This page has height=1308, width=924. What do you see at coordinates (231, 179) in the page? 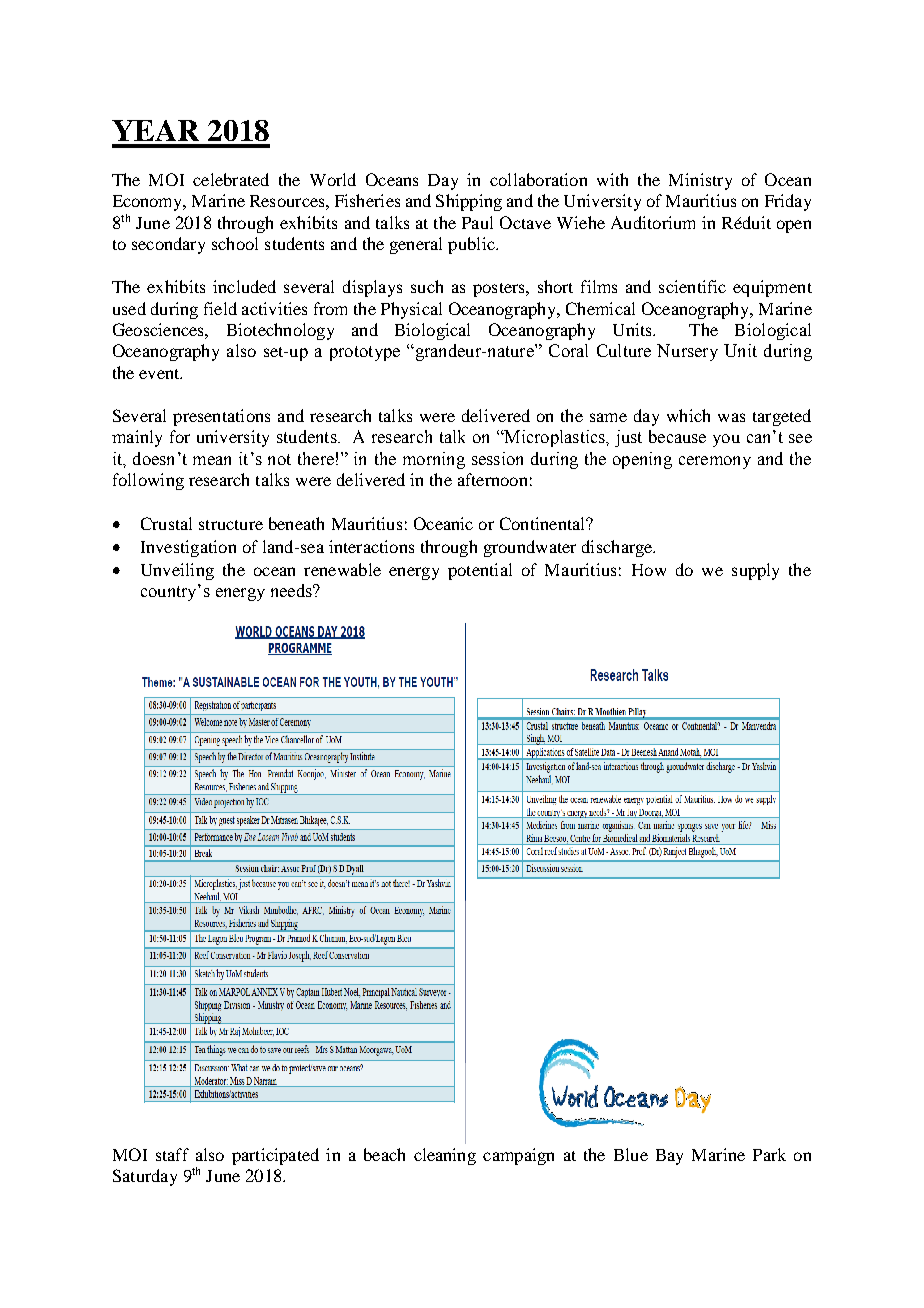
I see `celebrated` at bounding box center [231, 179].
